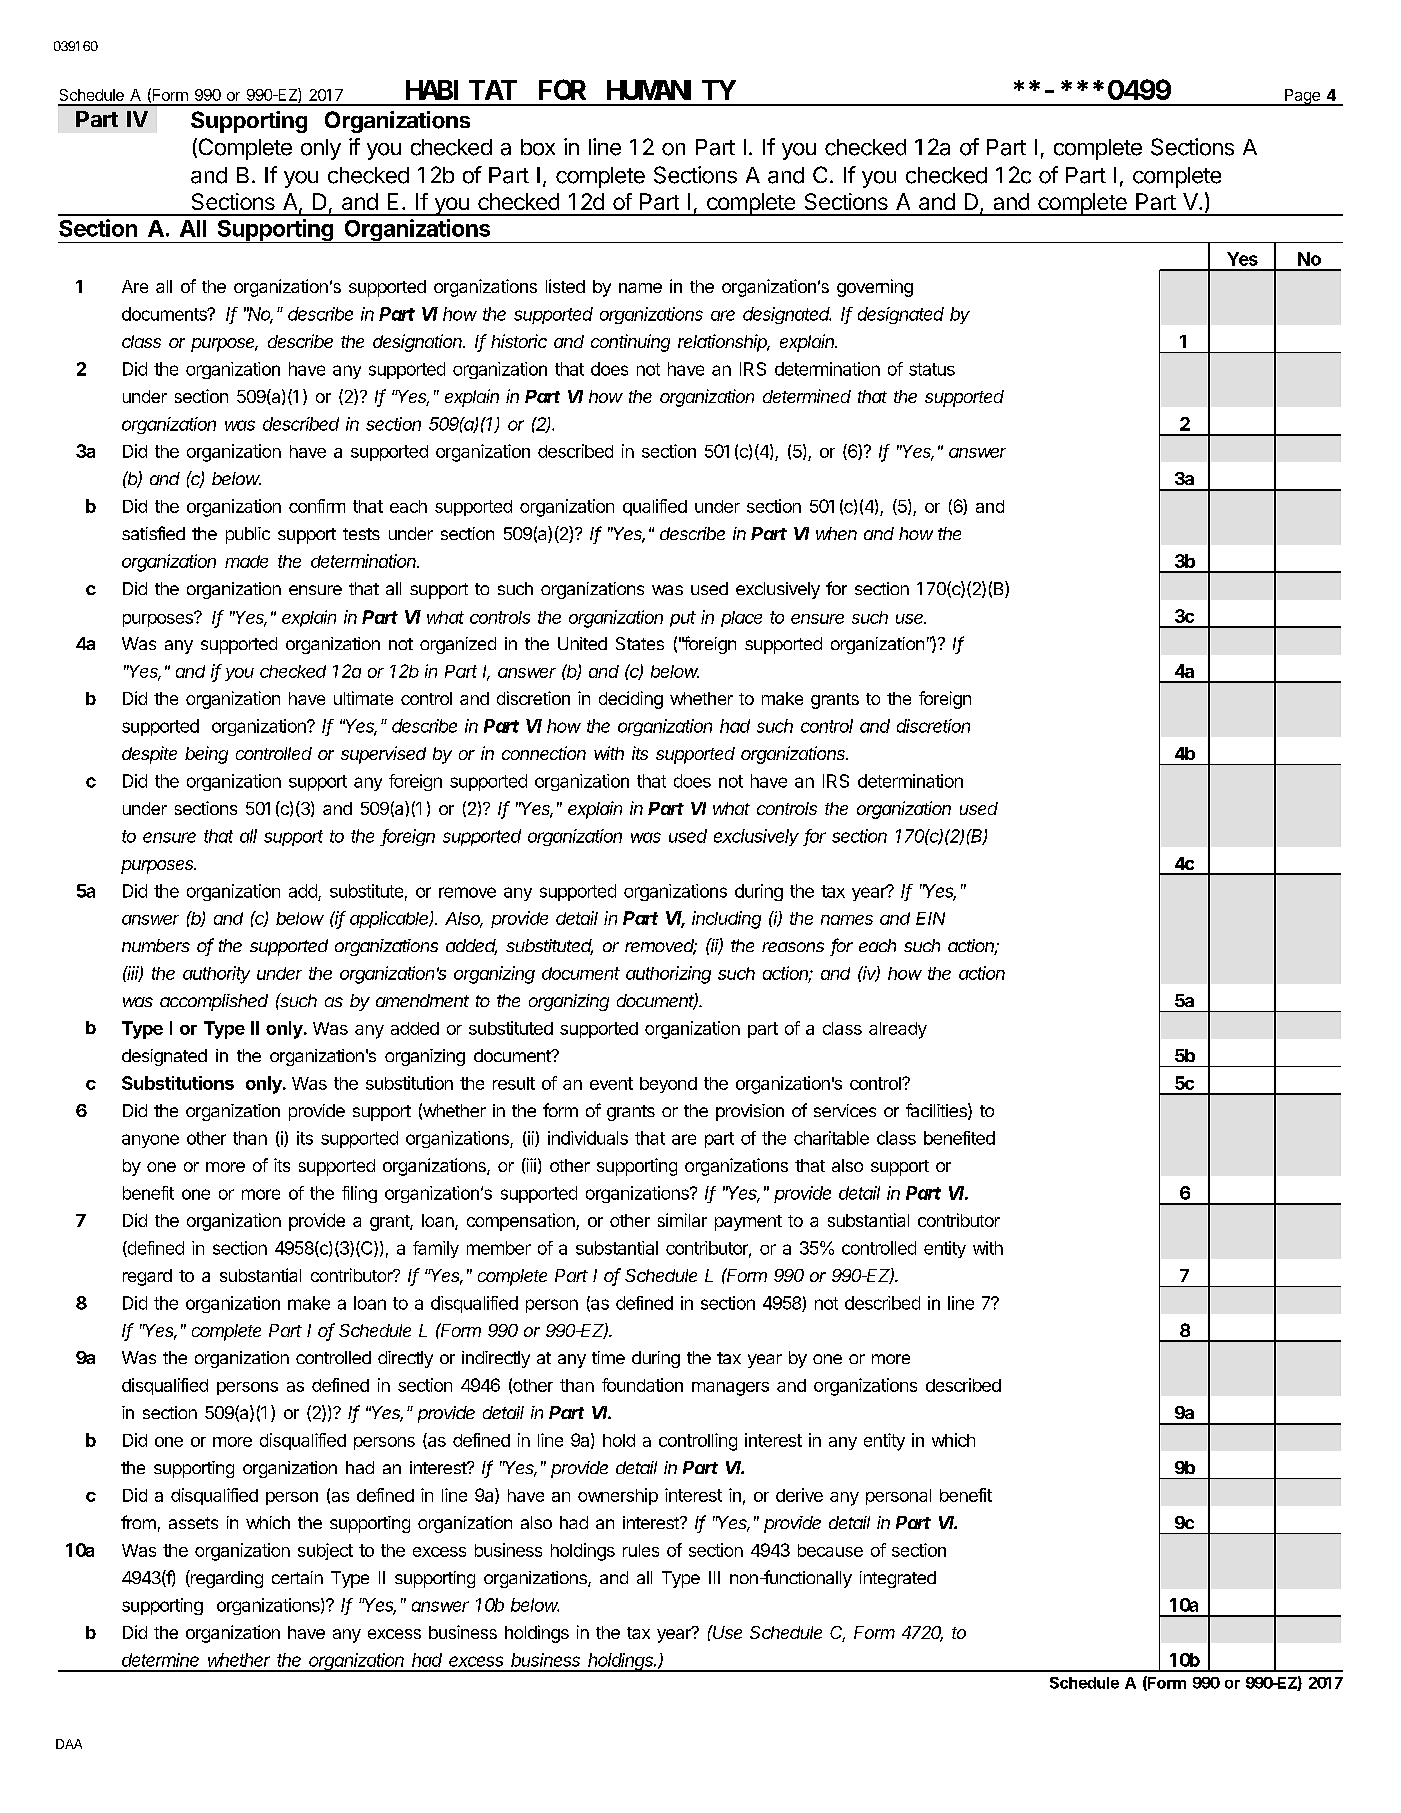 This document has width=1401, height=1813. I want to click on Page, so click(1302, 97).
